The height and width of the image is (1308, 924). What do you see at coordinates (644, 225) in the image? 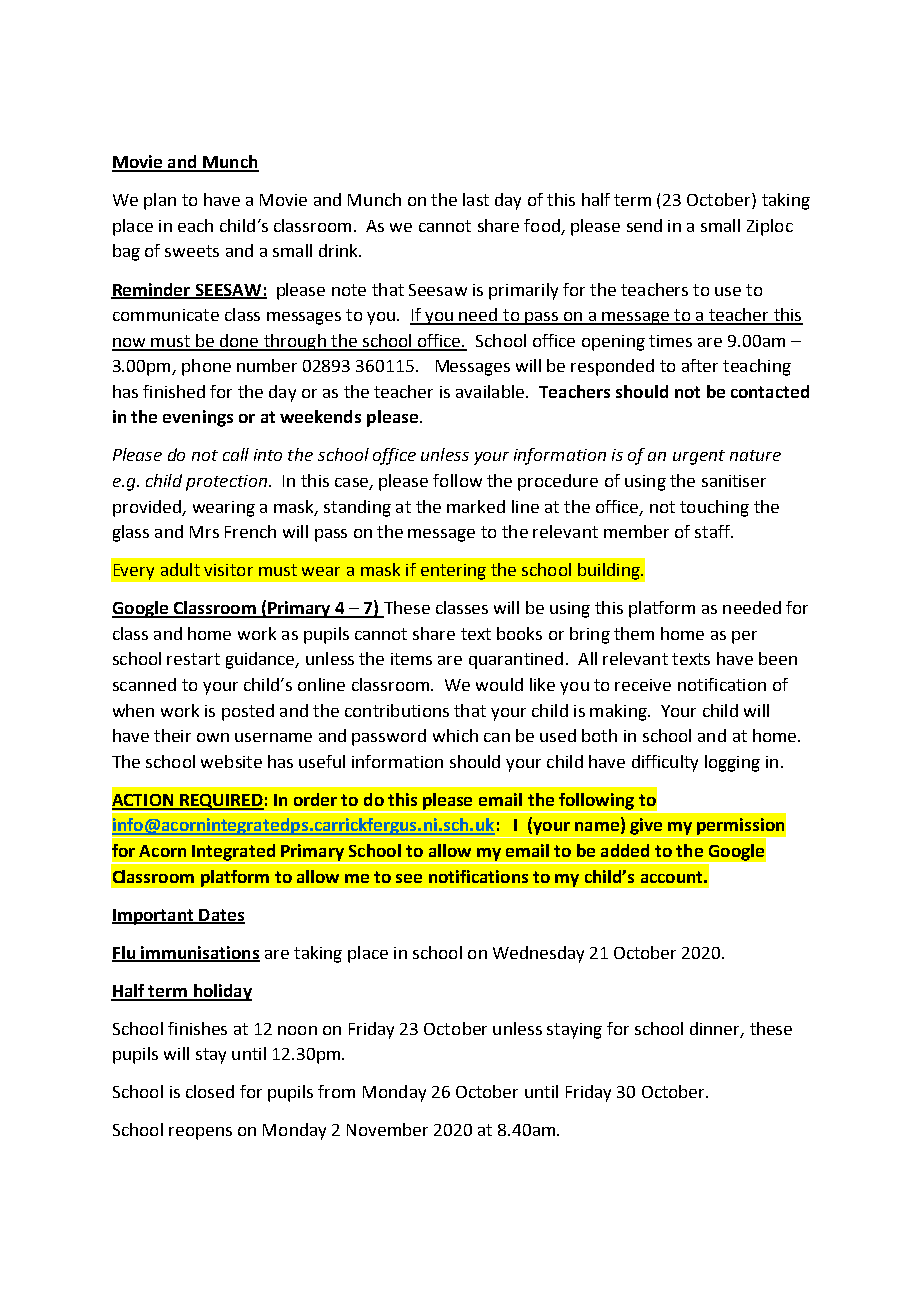
I see `send` at bounding box center [644, 225].
